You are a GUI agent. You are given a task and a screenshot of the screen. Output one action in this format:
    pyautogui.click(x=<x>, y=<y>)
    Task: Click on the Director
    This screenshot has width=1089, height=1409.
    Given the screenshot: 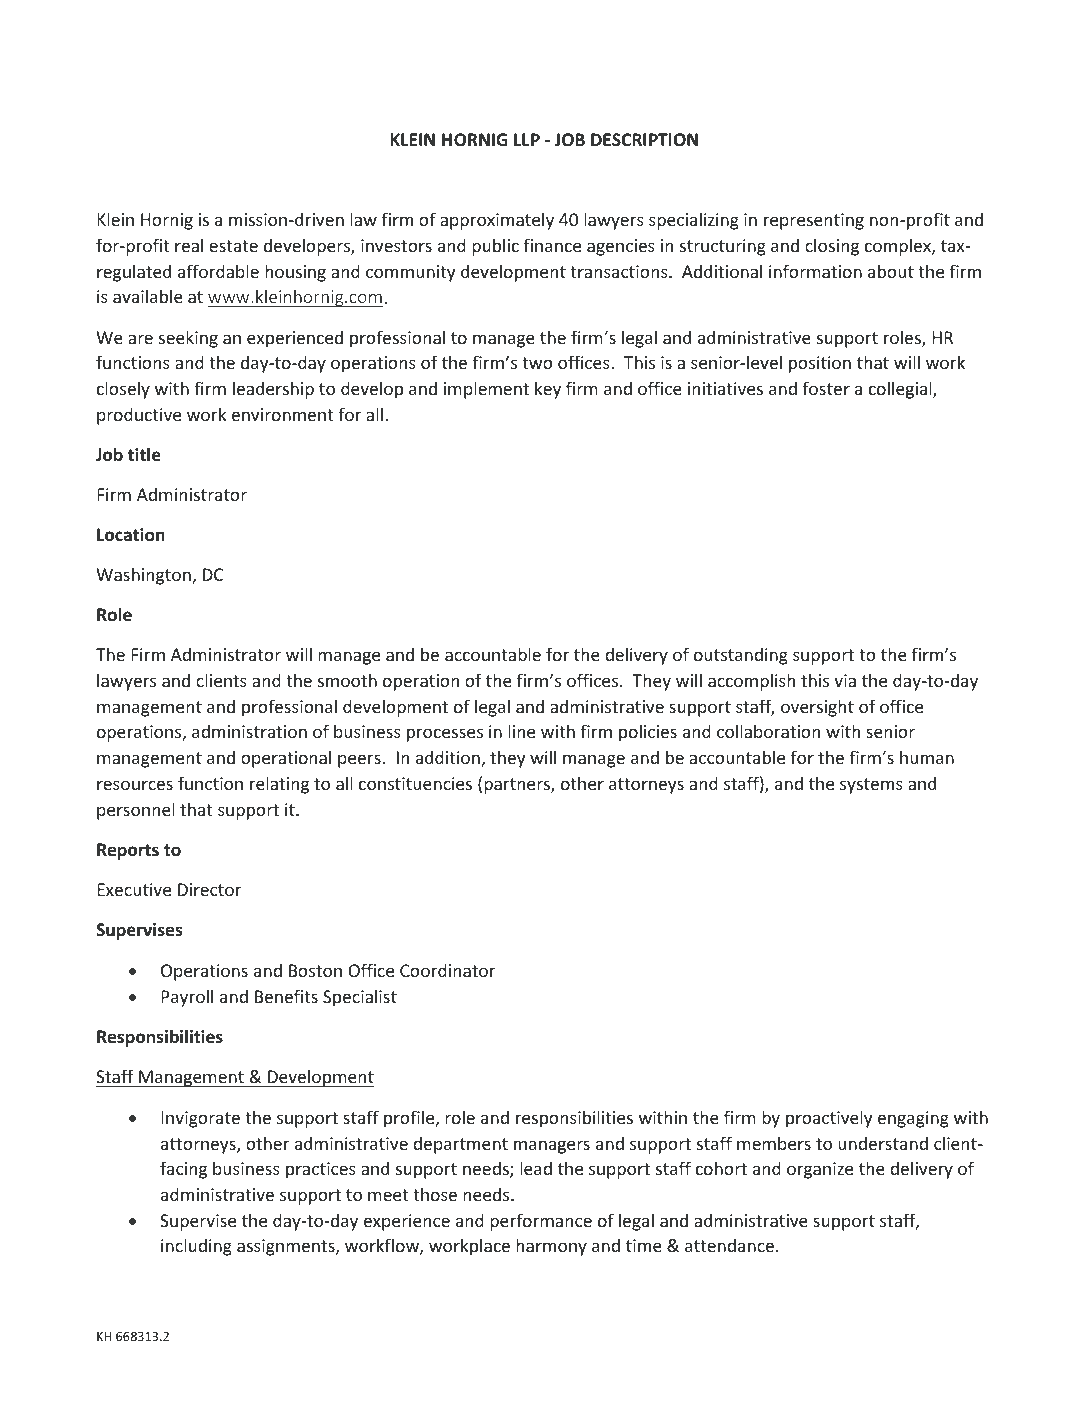 What is the action you would take?
    pyautogui.click(x=210, y=889)
